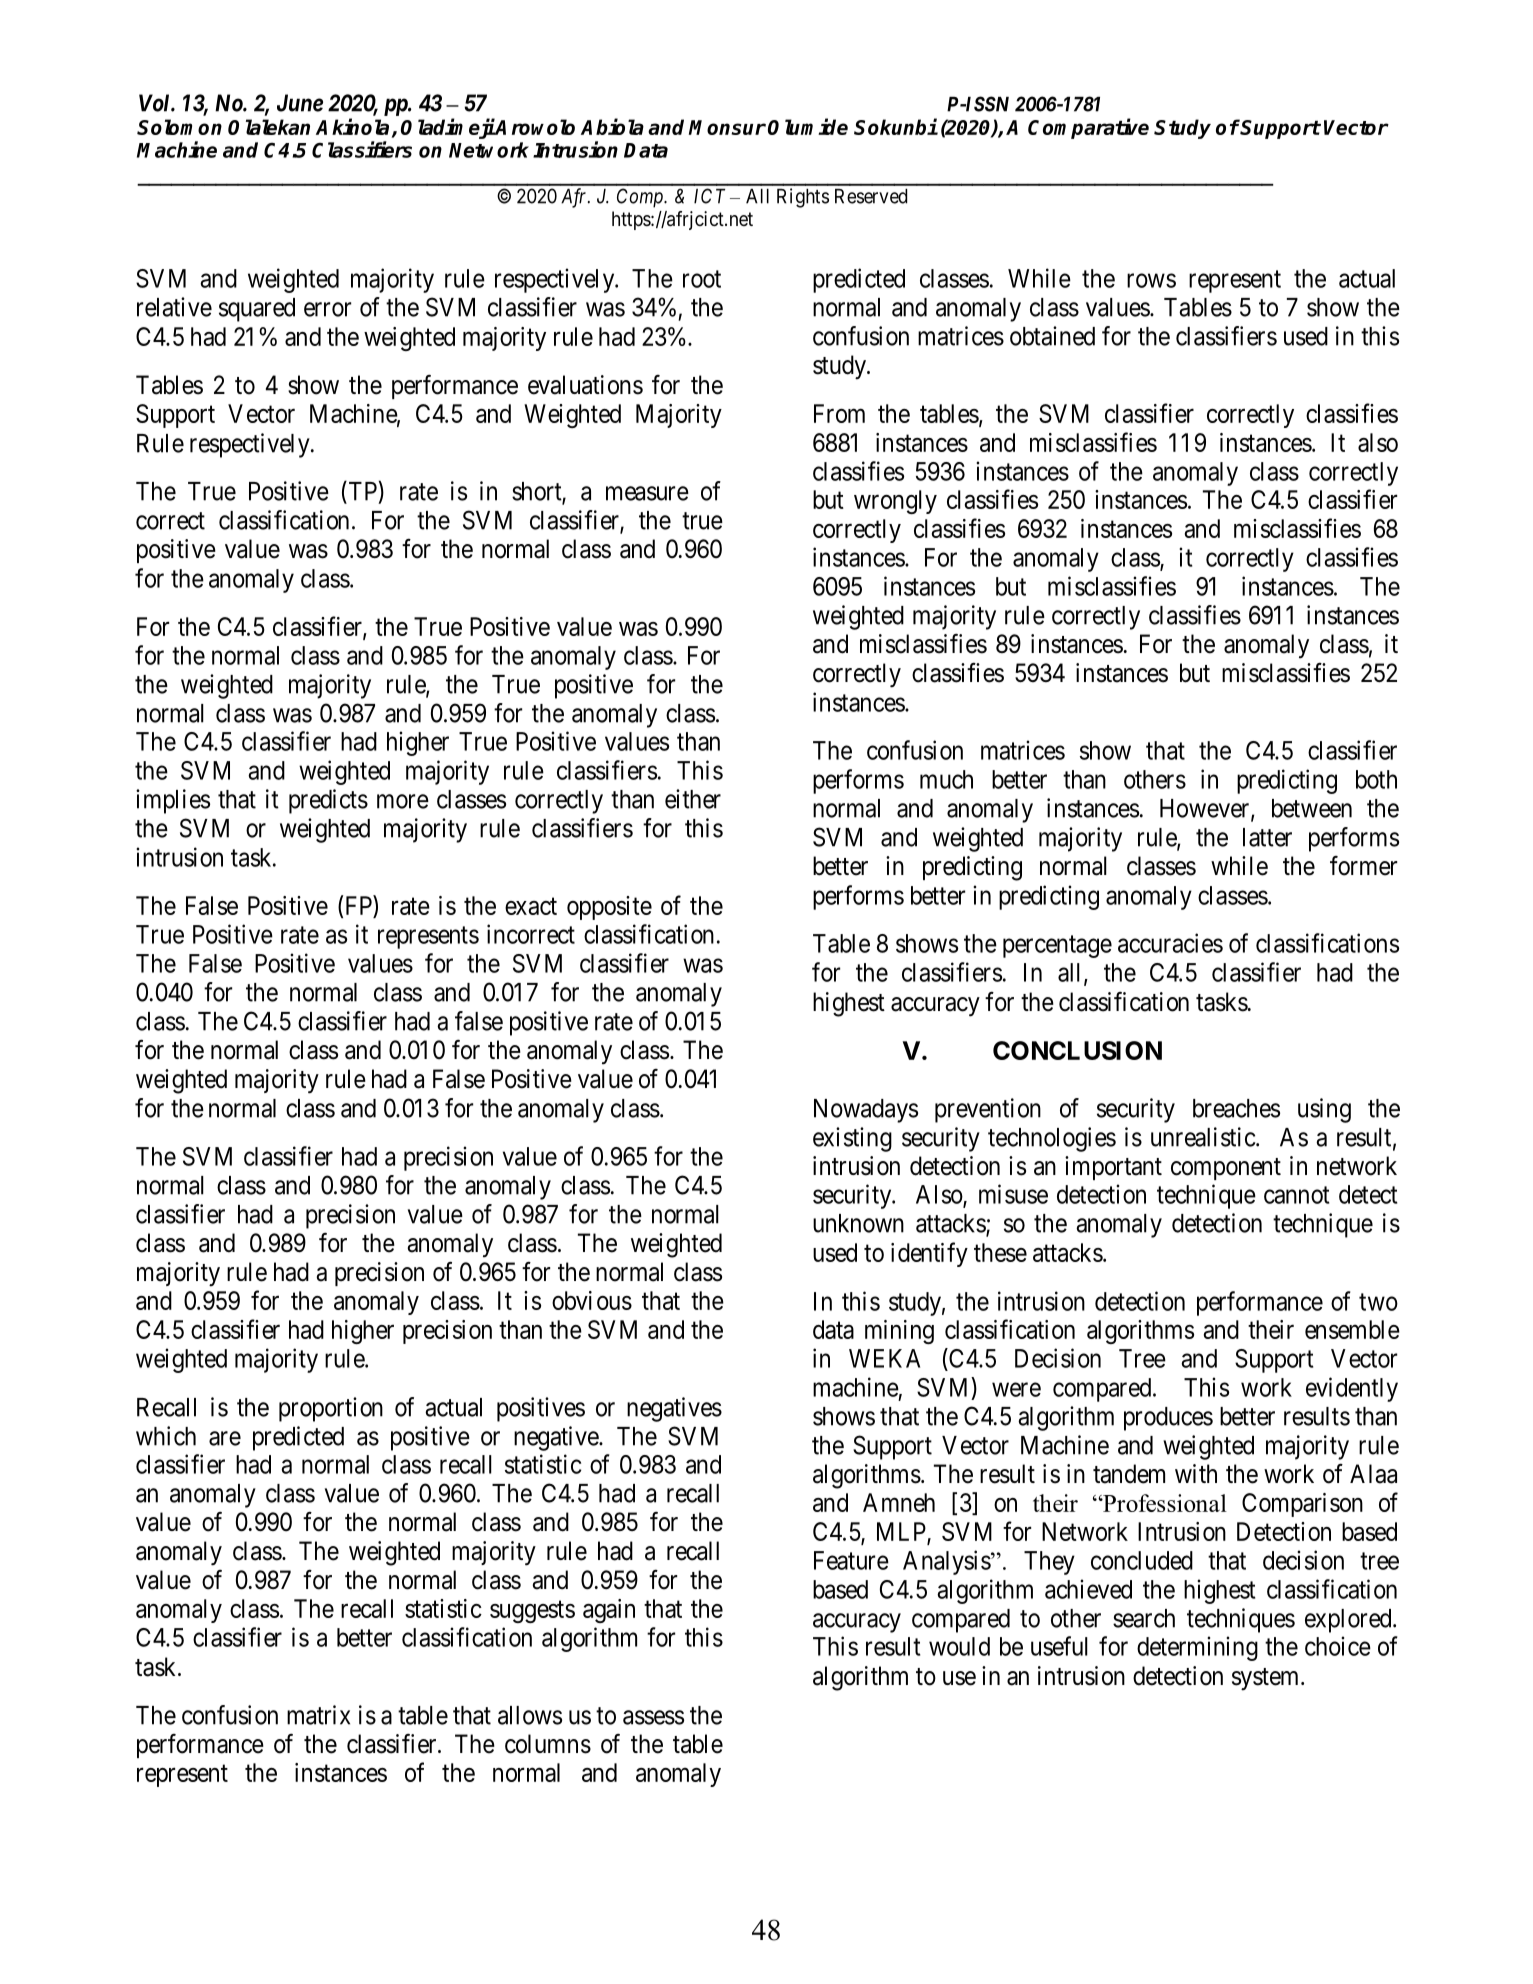  What do you see at coordinates (327, 309) in the page?
I see `error` at bounding box center [327, 309].
